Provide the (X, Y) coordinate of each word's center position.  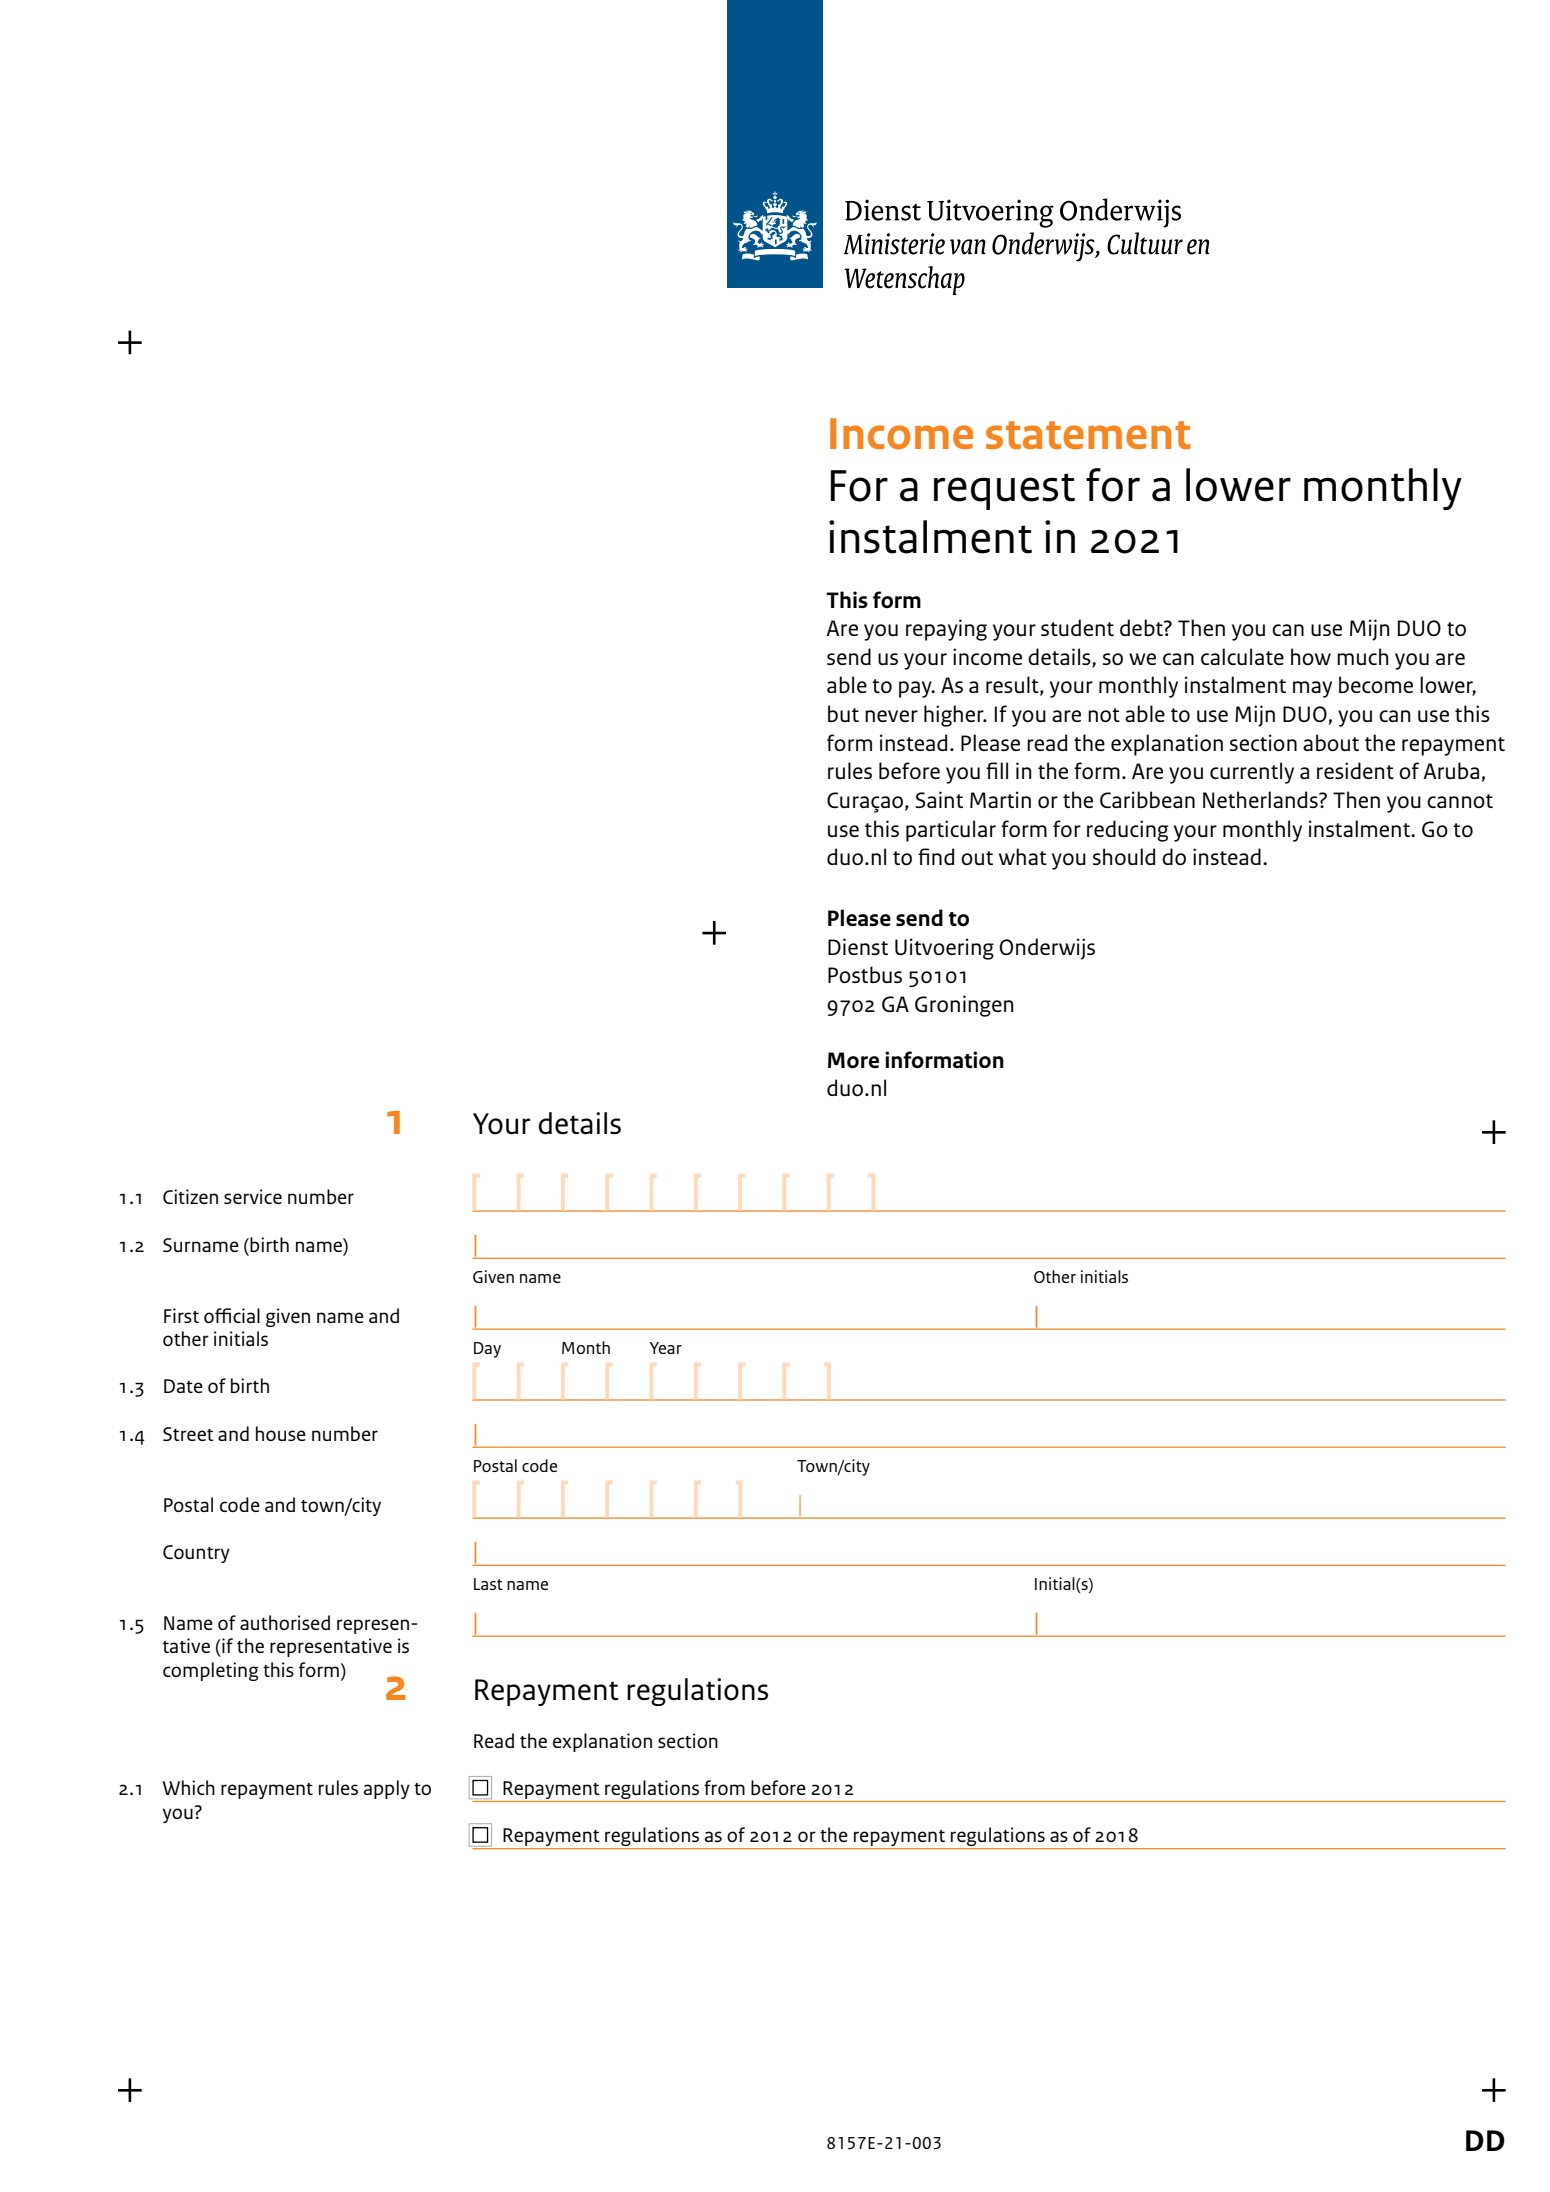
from (724, 1787)
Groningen (964, 1006)
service (253, 1196)
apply (387, 1789)
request (1004, 491)
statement (1088, 435)
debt (1142, 627)
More (853, 1060)
